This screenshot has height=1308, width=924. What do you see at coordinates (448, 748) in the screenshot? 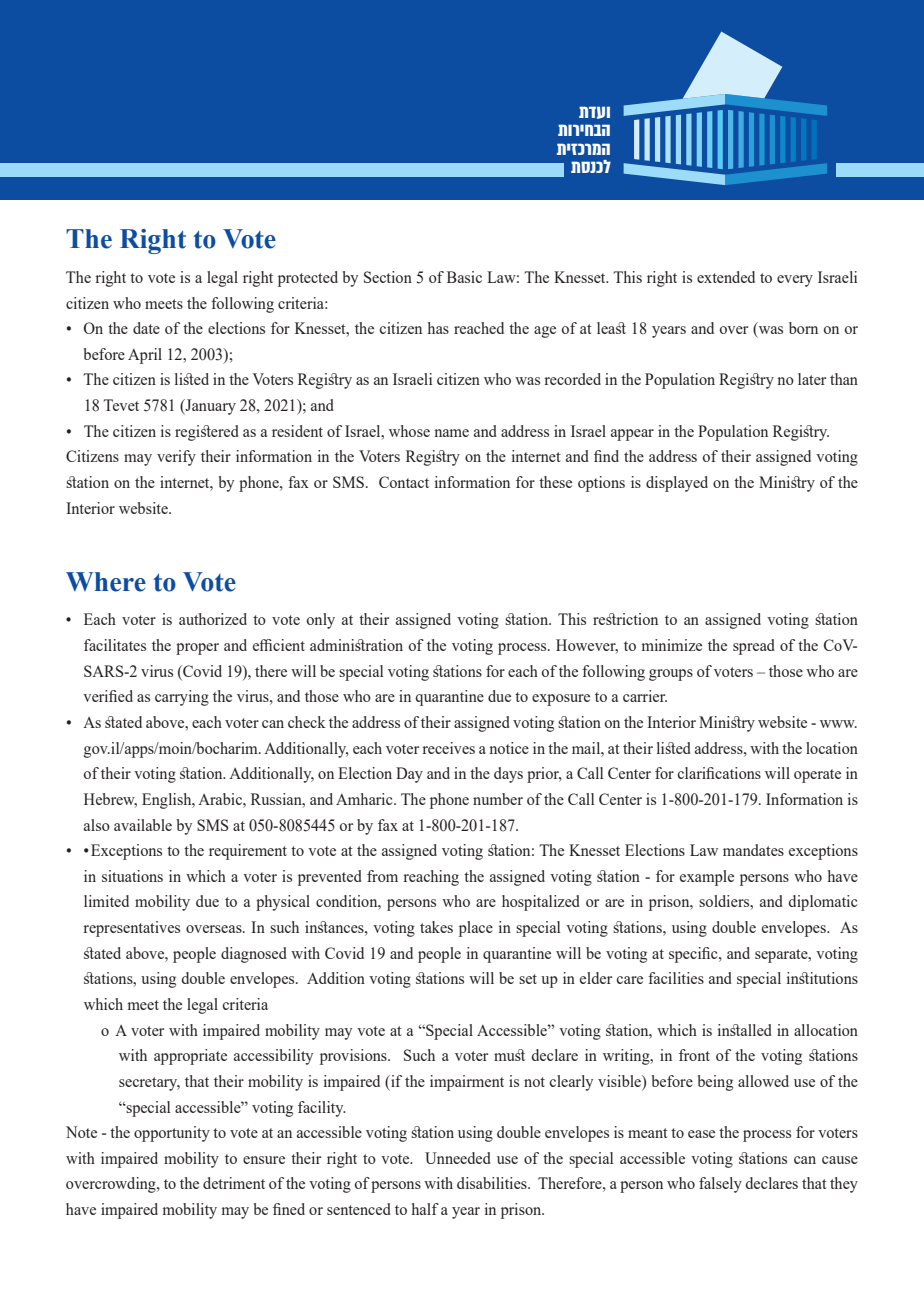
I see `receives` at bounding box center [448, 748].
